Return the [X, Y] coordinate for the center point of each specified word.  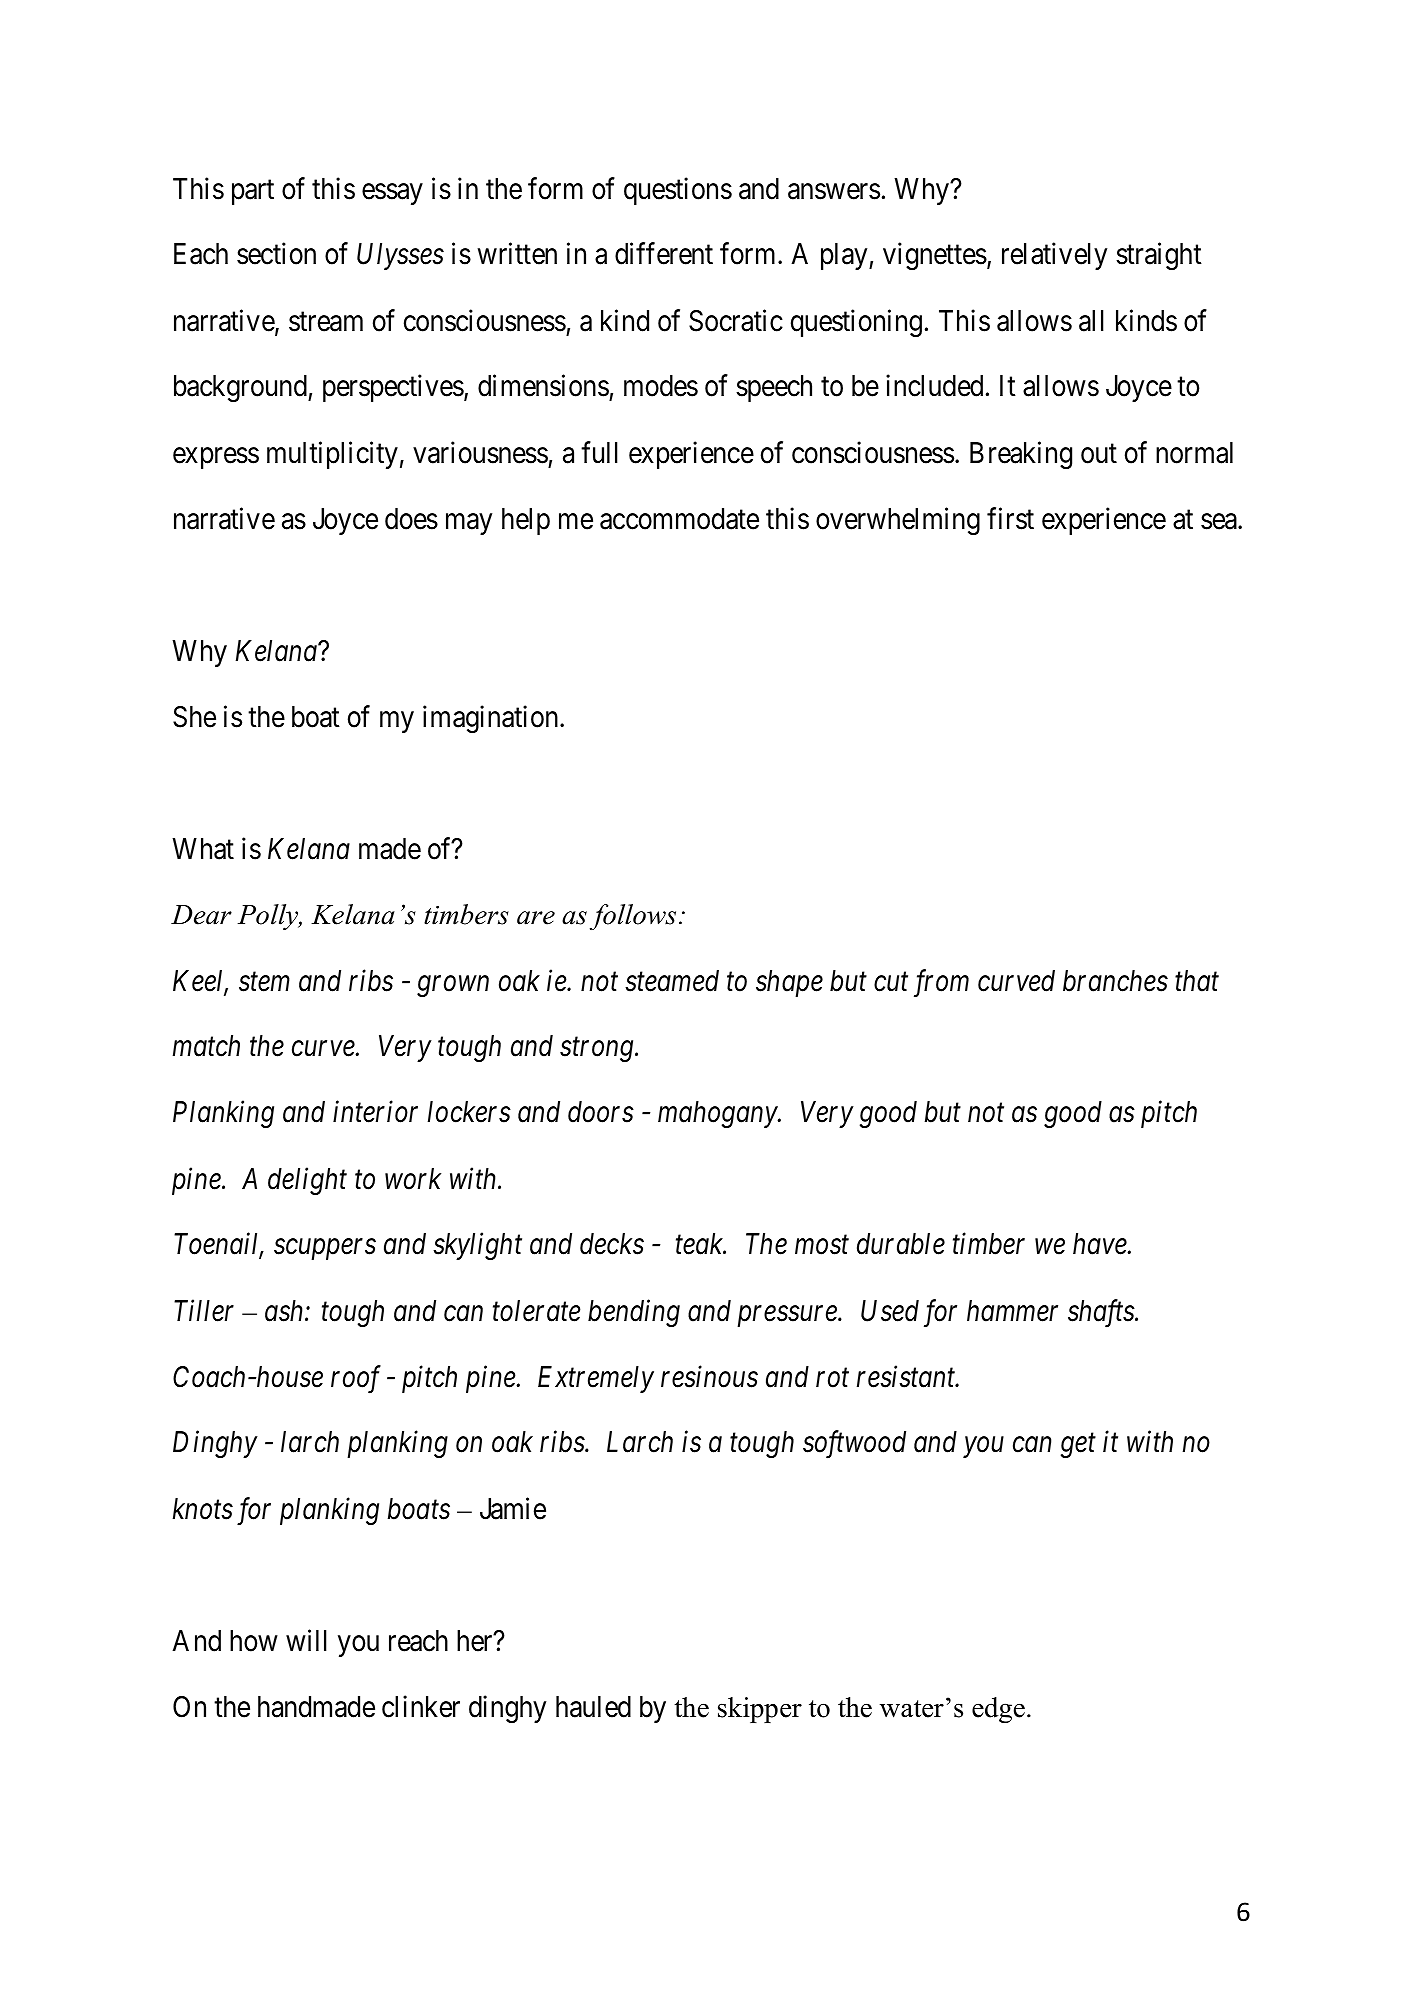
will [306, 1640]
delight [307, 1181]
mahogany [718, 1114]
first [1010, 518]
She [194, 717]
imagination [492, 719]
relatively [1054, 256]
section [276, 254]
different [664, 254]
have [1101, 1244]
